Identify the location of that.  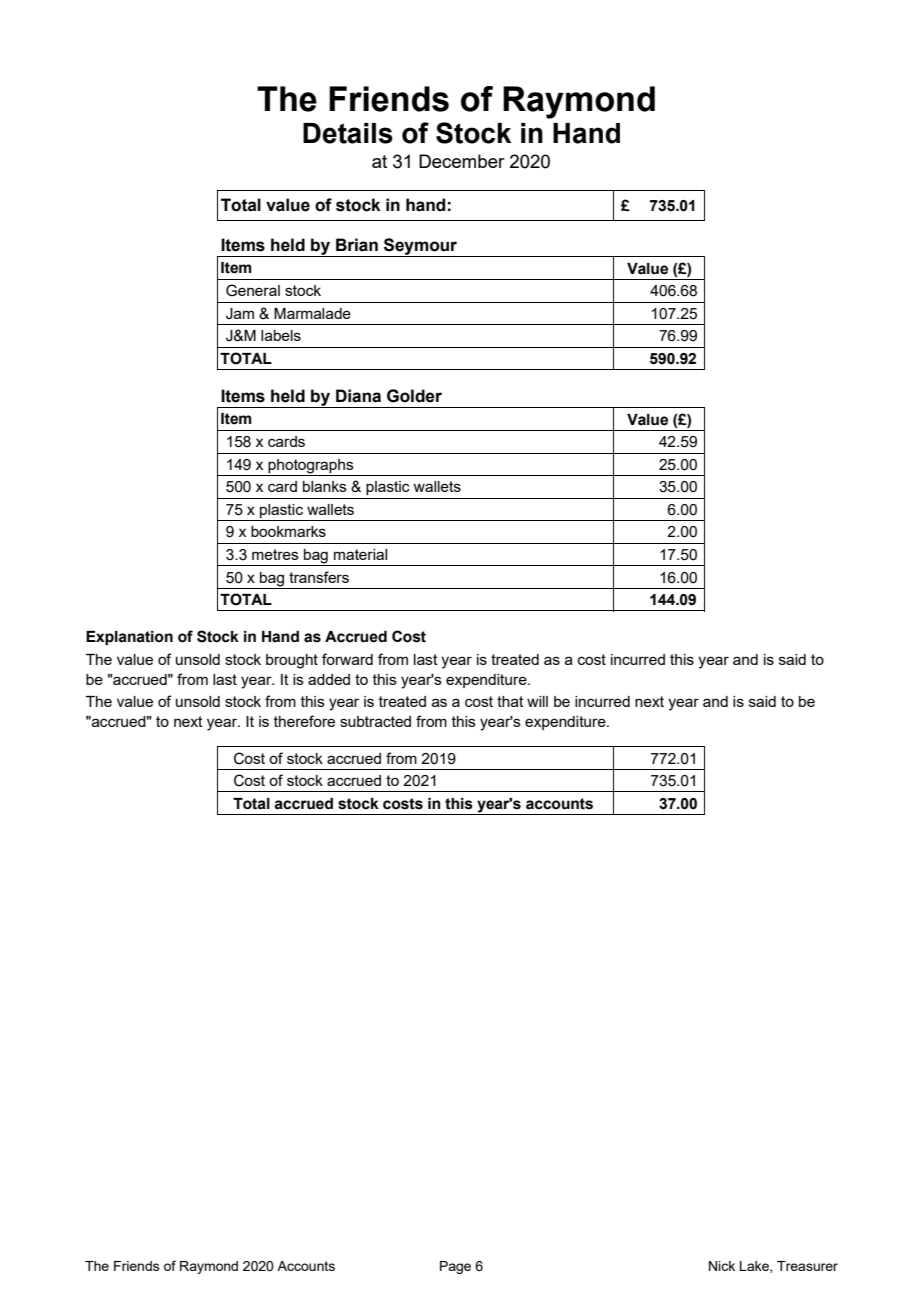
(510, 701).
